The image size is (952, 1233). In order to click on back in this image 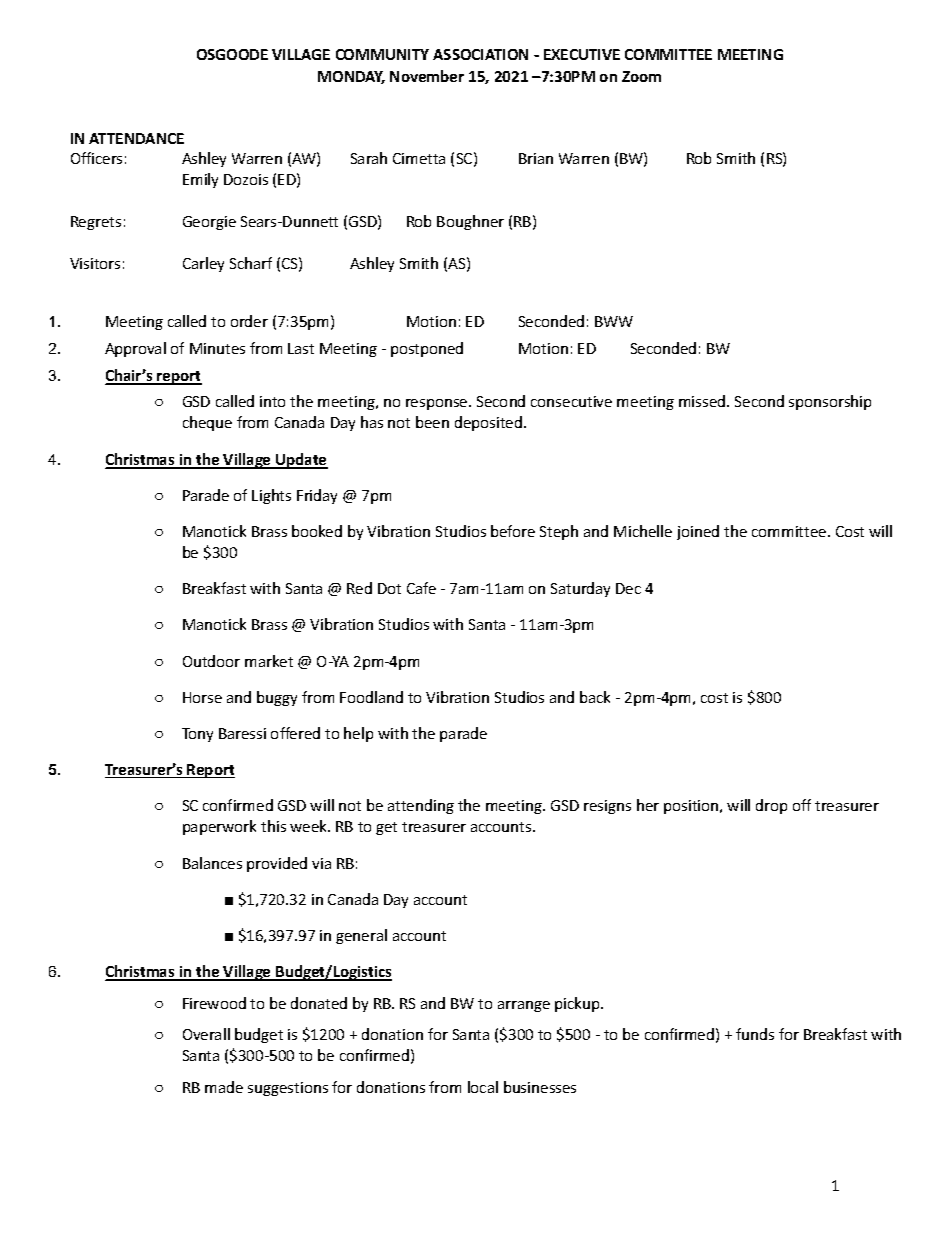, I will do `click(595, 697)`.
